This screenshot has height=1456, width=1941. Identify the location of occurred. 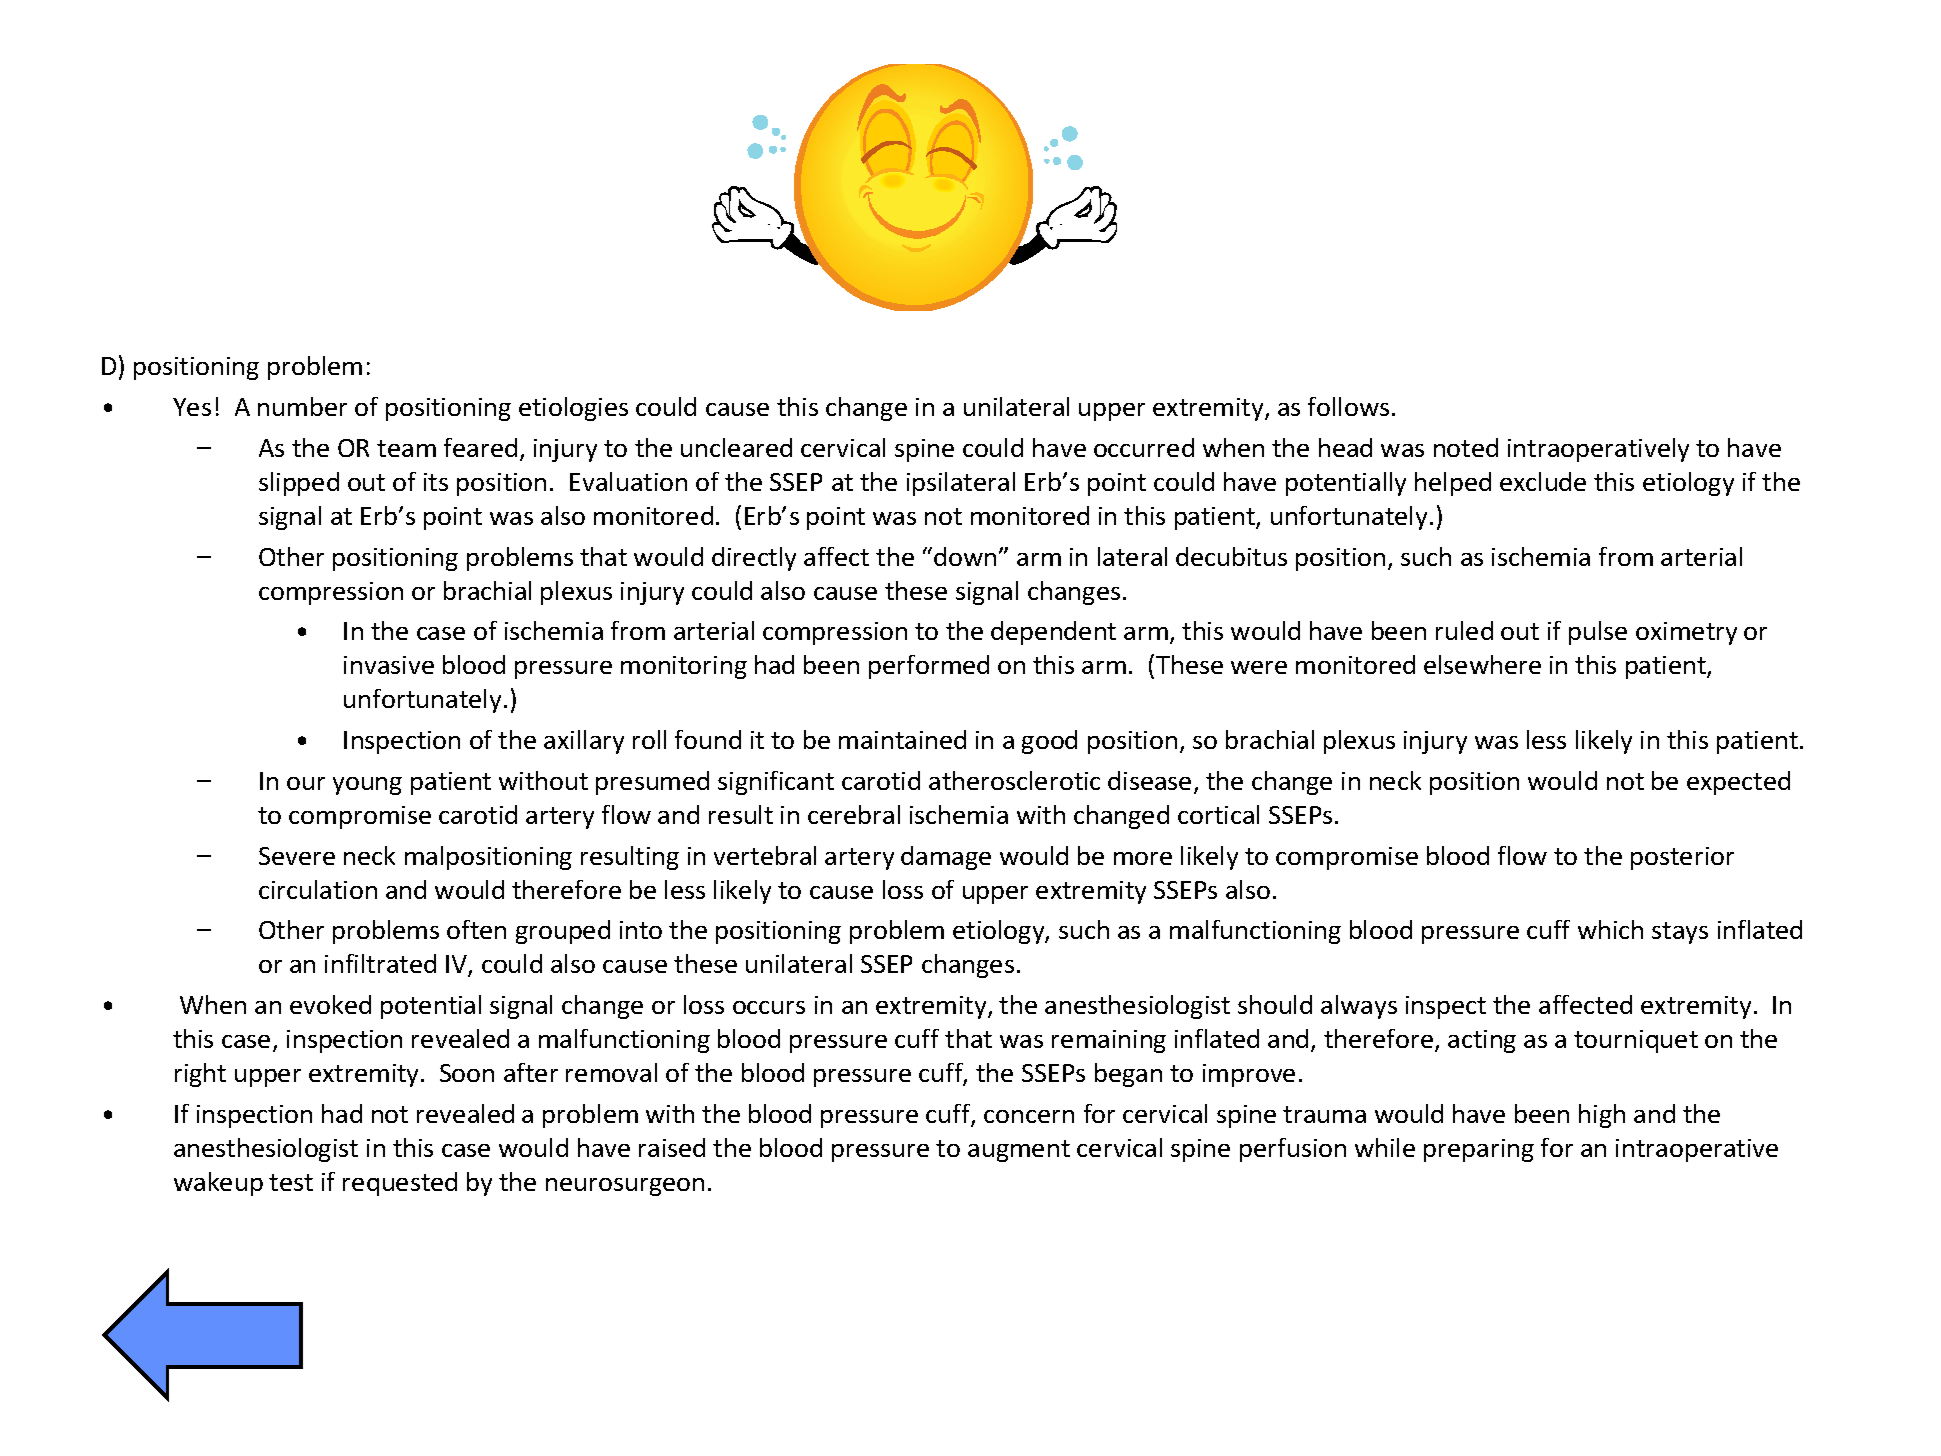
(1144, 447).
